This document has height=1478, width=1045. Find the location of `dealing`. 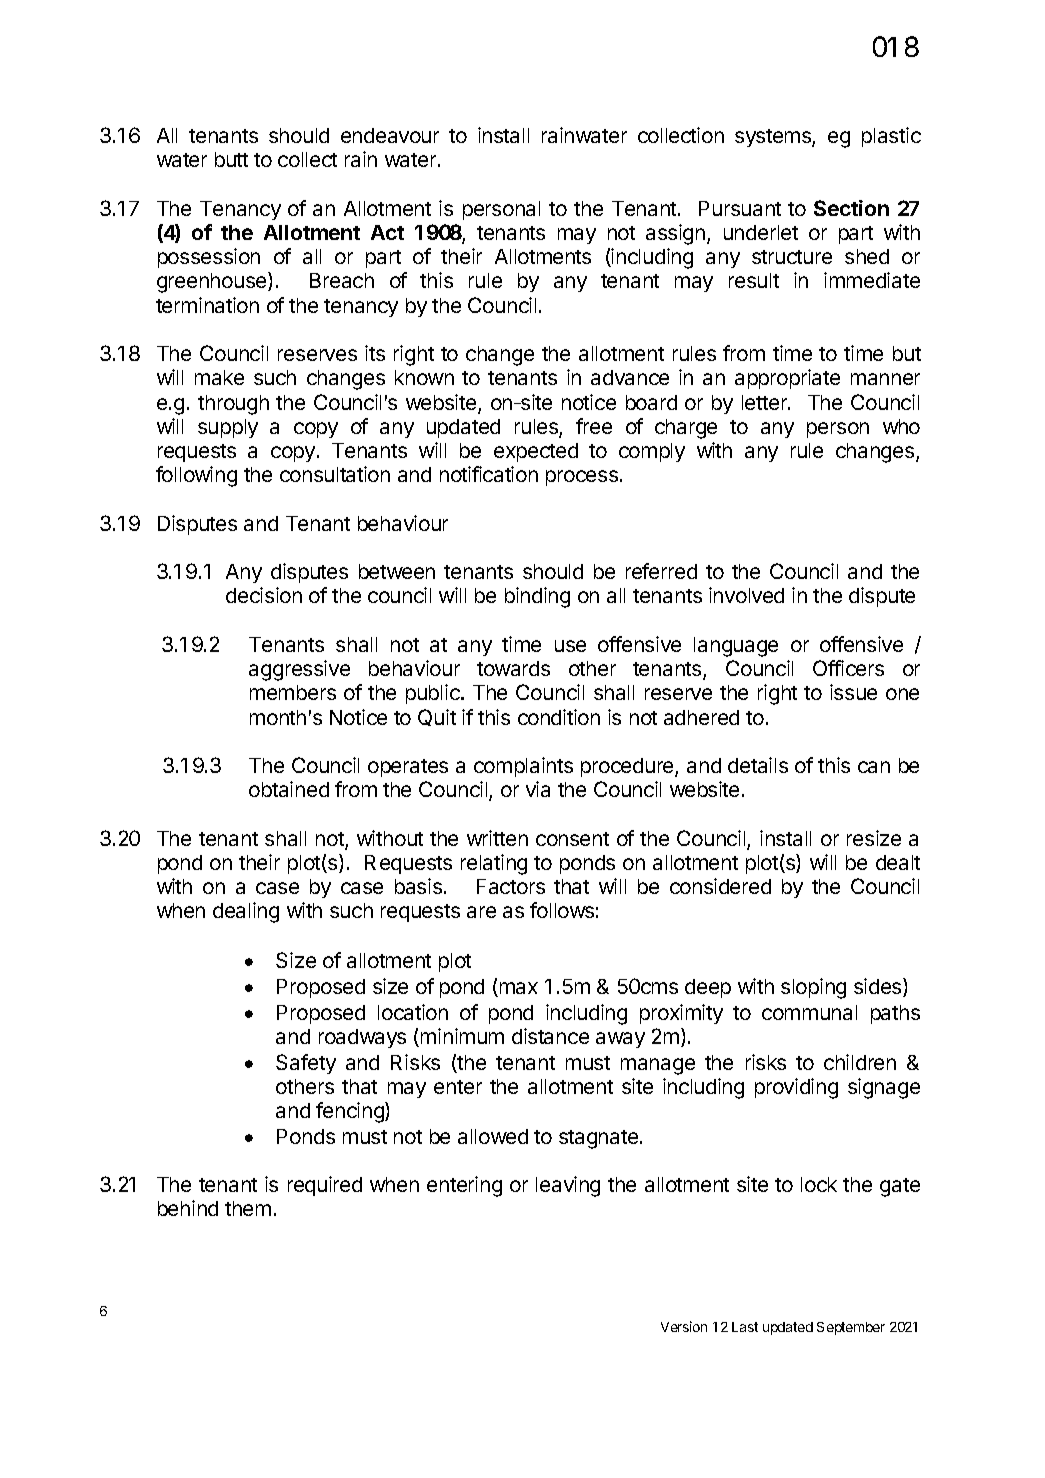

dealing is located at coordinates (246, 912).
